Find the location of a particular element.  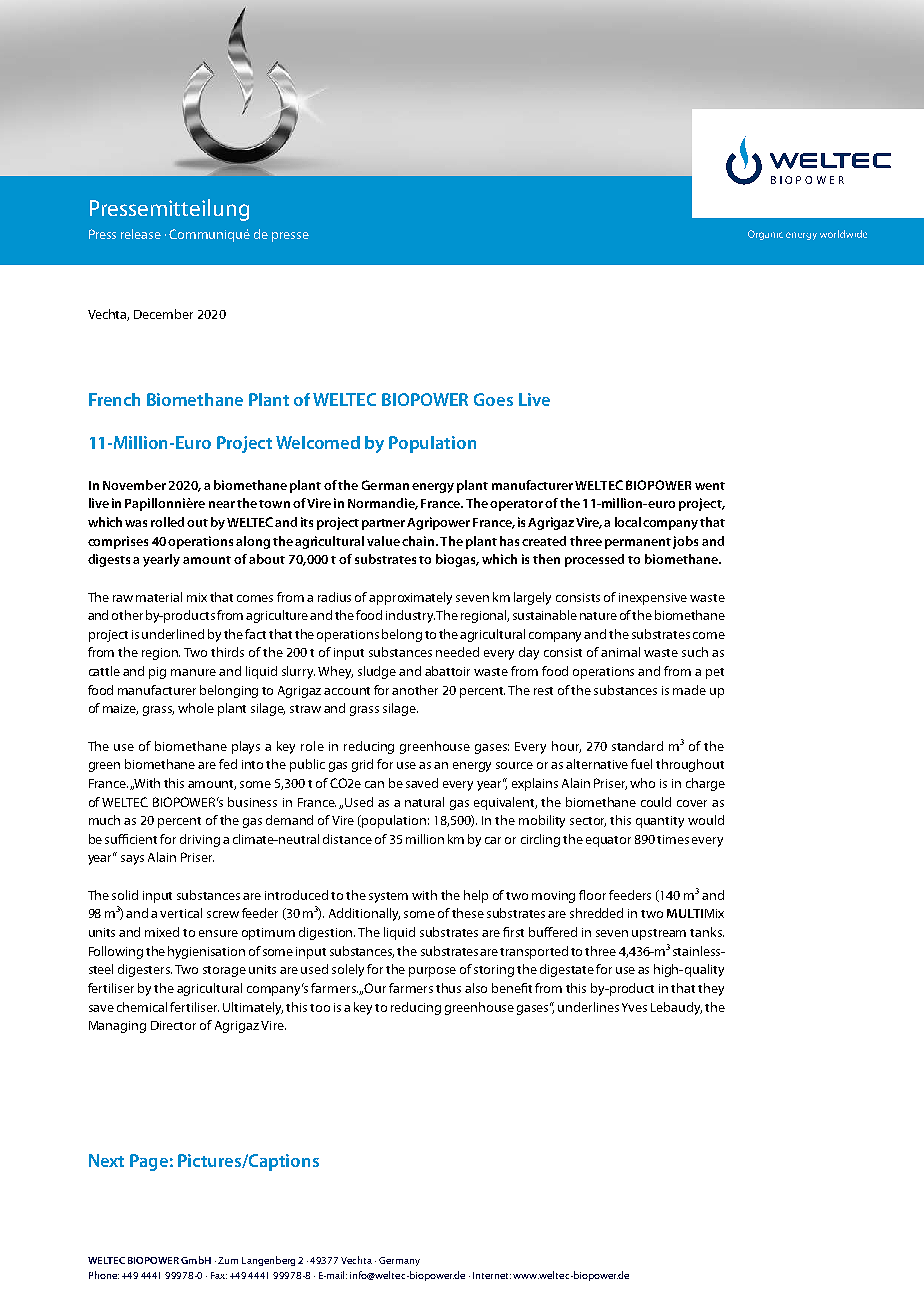

purpose is located at coordinates (432, 972).
